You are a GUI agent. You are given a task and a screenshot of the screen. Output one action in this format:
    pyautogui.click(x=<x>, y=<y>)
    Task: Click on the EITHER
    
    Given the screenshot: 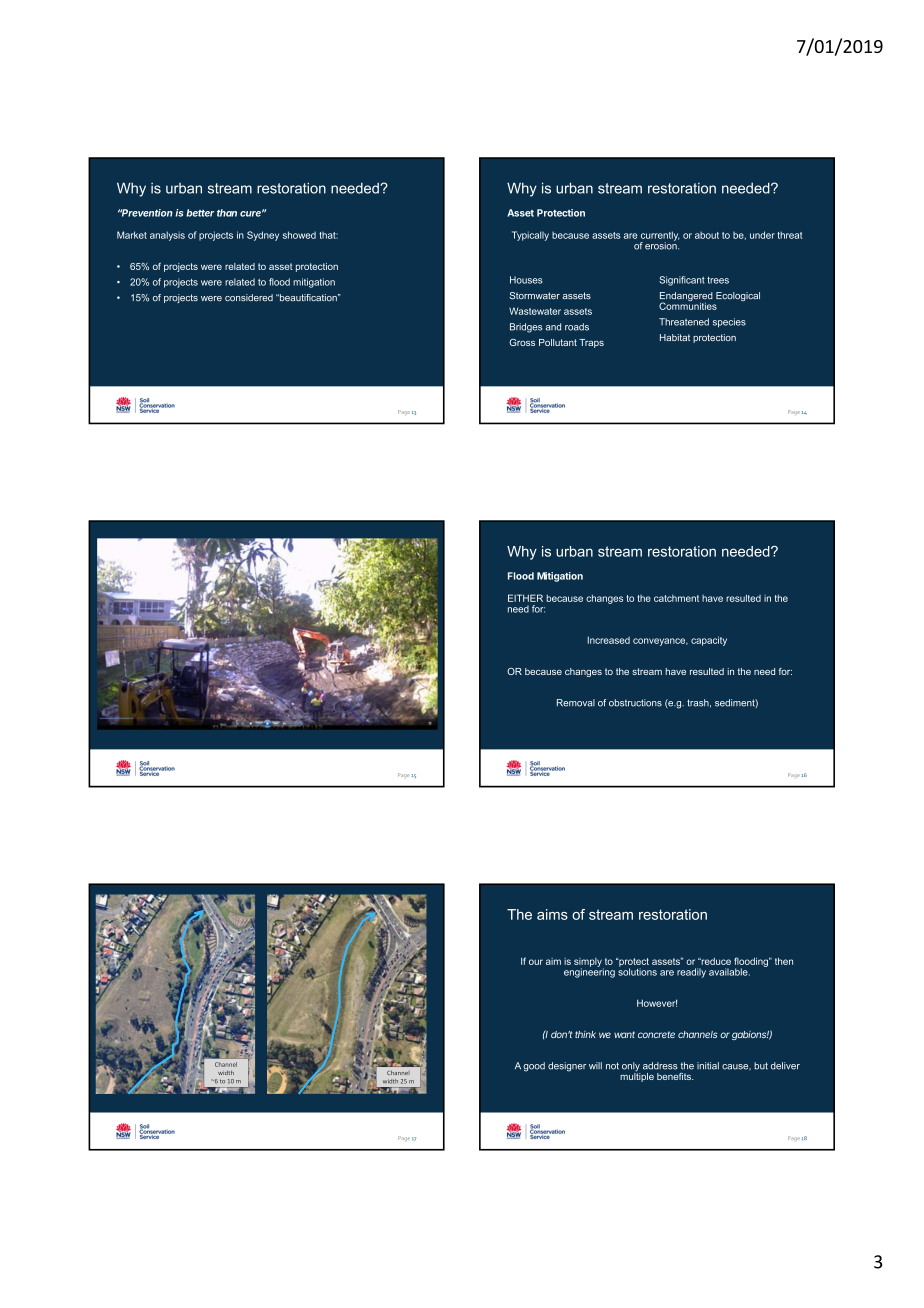 What is the action you would take?
    pyautogui.click(x=525, y=598)
